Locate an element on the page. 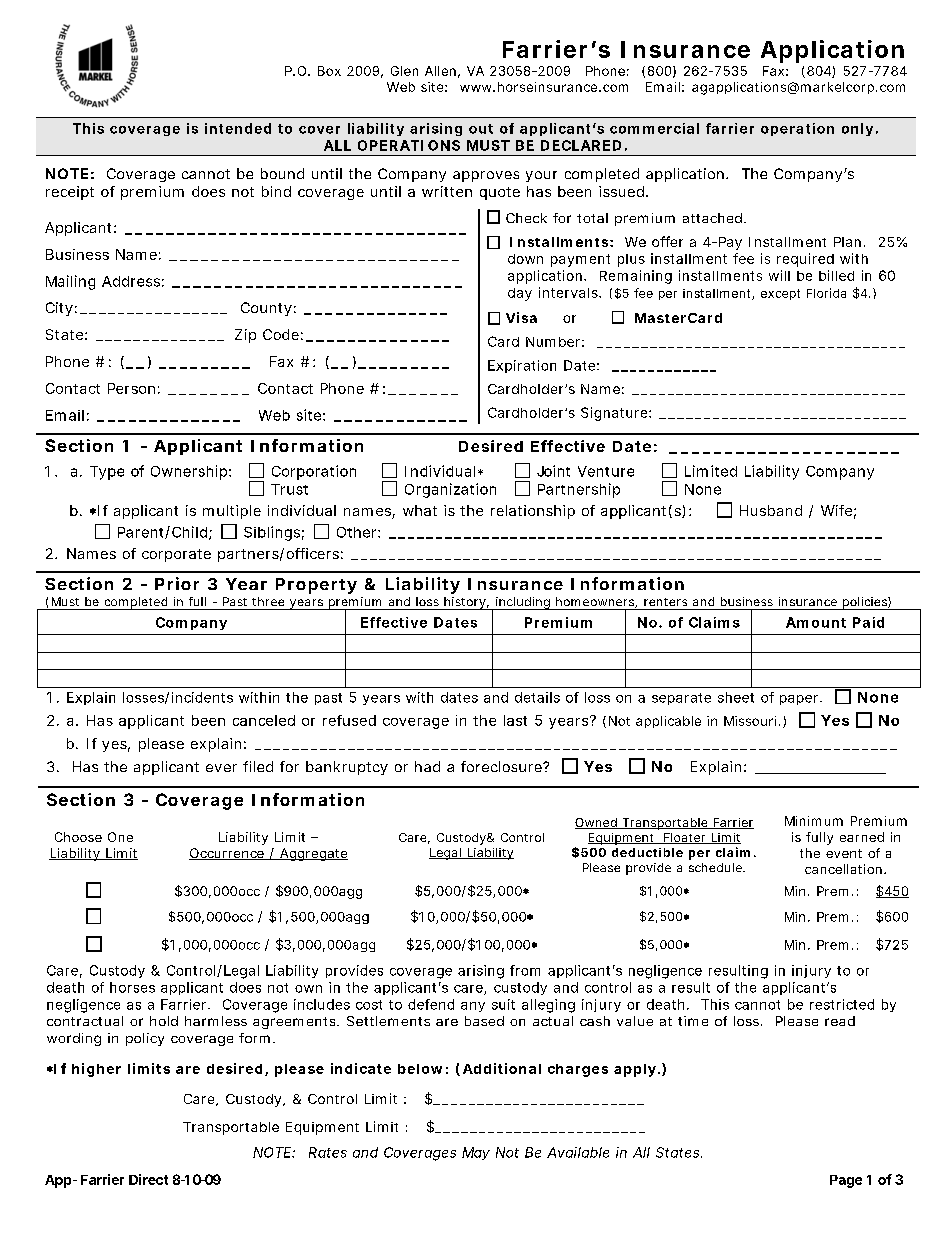  out is located at coordinates (481, 129).
